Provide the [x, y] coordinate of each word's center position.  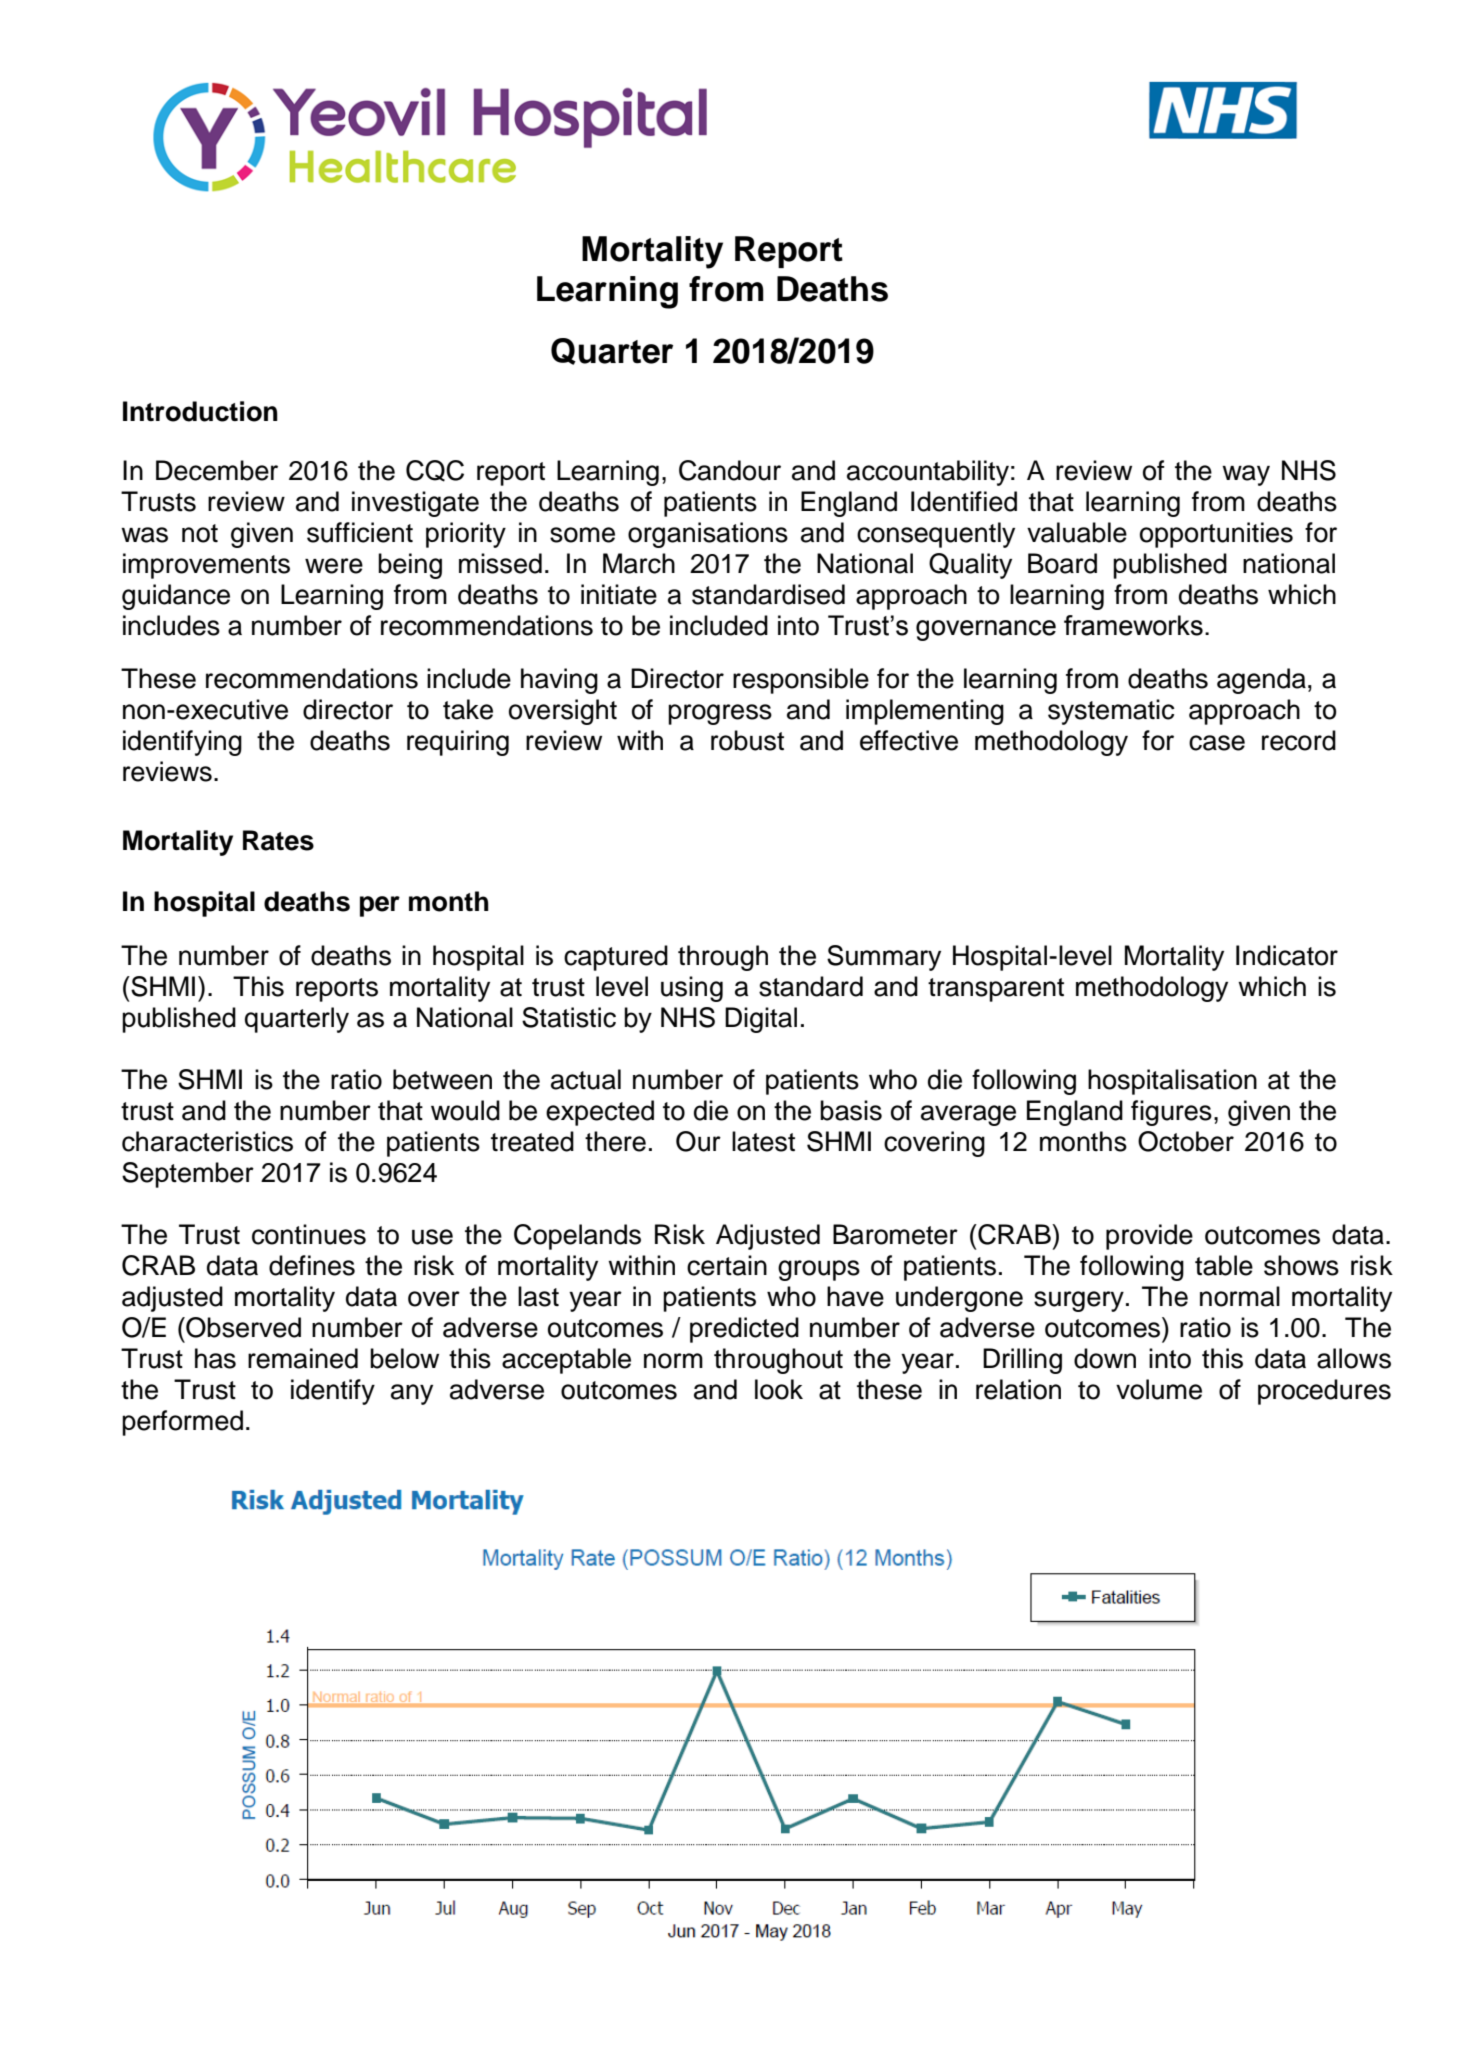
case [1217, 743]
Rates [278, 840]
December [217, 470]
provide [1149, 1237]
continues [309, 1234]
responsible [801, 681]
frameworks [1133, 625]
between [442, 1079]
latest [763, 1141]
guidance [176, 597]
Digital [761, 1020]
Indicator [1287, 955]
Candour [730, 470]
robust [747, 740]
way [1246, 475]
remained [303, 1358]
